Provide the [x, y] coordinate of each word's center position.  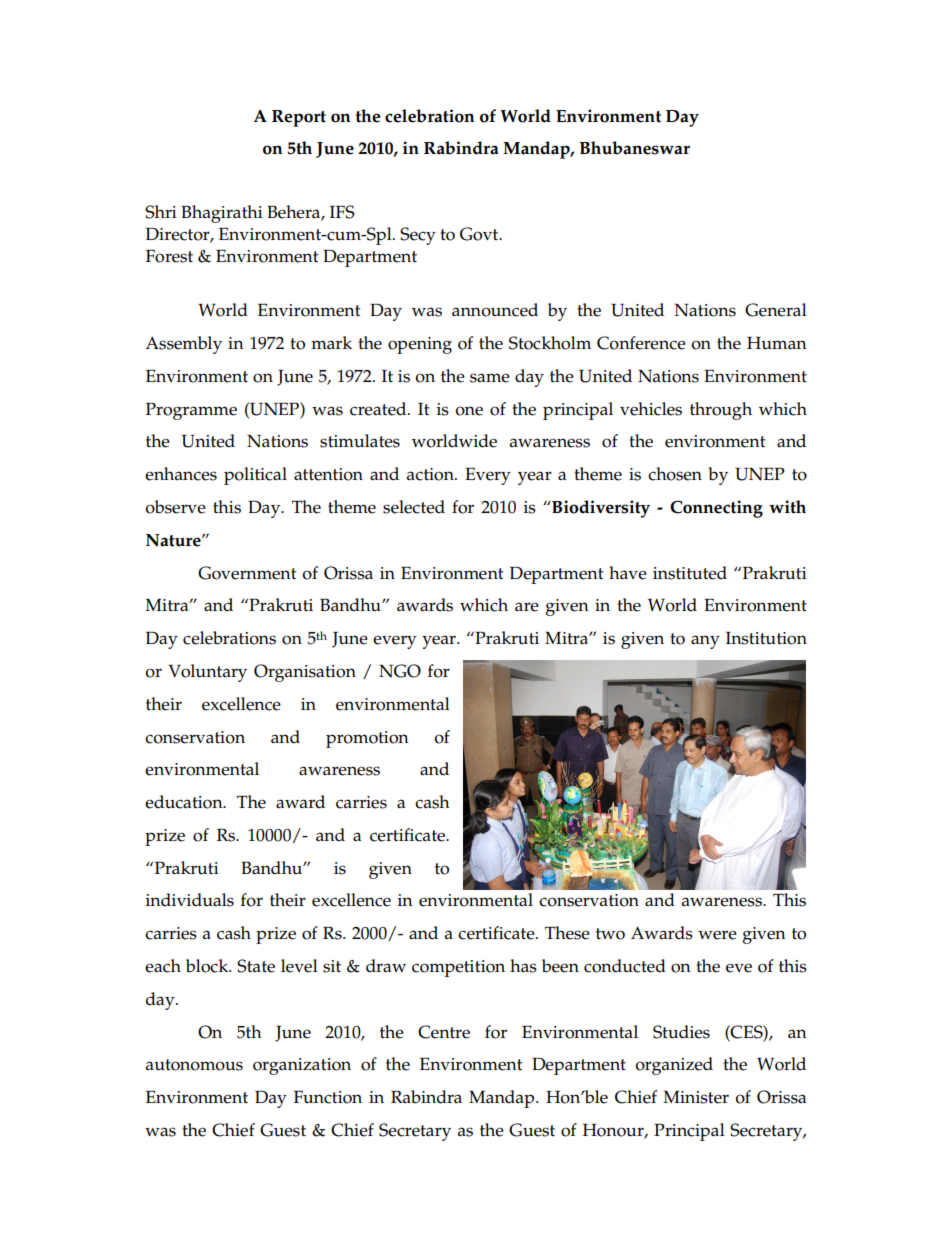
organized [674, 1066]
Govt [480, 234]
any [705, 642]
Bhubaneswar [634, 148]
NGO [400, 671]
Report [299, 118]
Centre [444, 1032]
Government [247, 573]
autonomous [194, 1065]
